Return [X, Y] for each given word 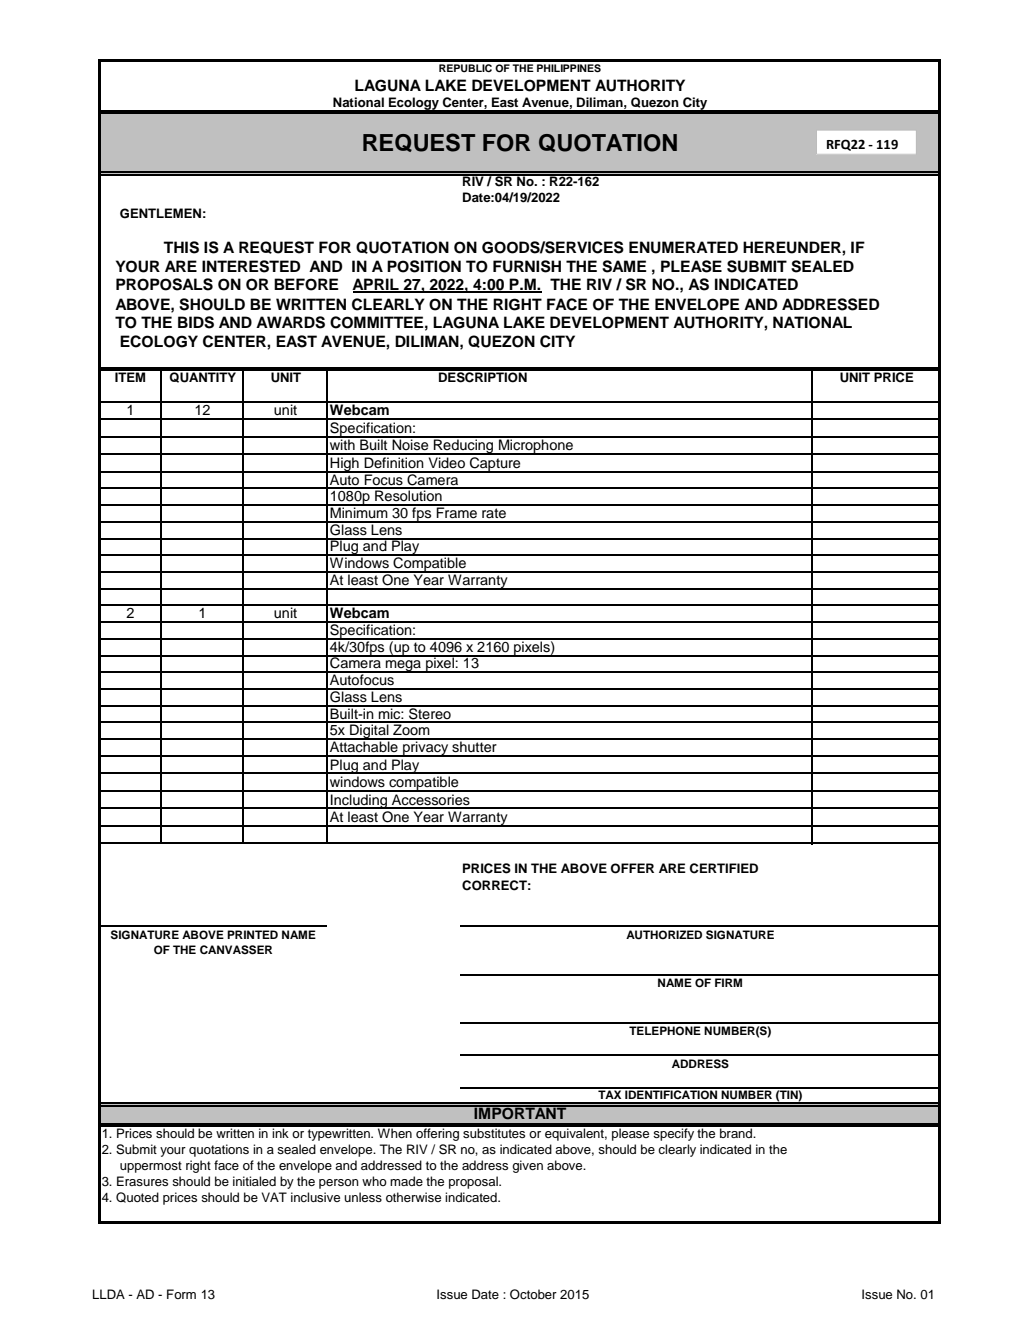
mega [403, 666]
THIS [181, 247]
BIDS [196, 322]
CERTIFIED [723, 868]
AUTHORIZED [664, 935]
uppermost [151, 1167]
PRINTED [252, 934]
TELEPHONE [665, 1031]
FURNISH [527, 266]
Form [181, 1294]
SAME [624, 266]
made [406, 1181]
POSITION [424, 266]
